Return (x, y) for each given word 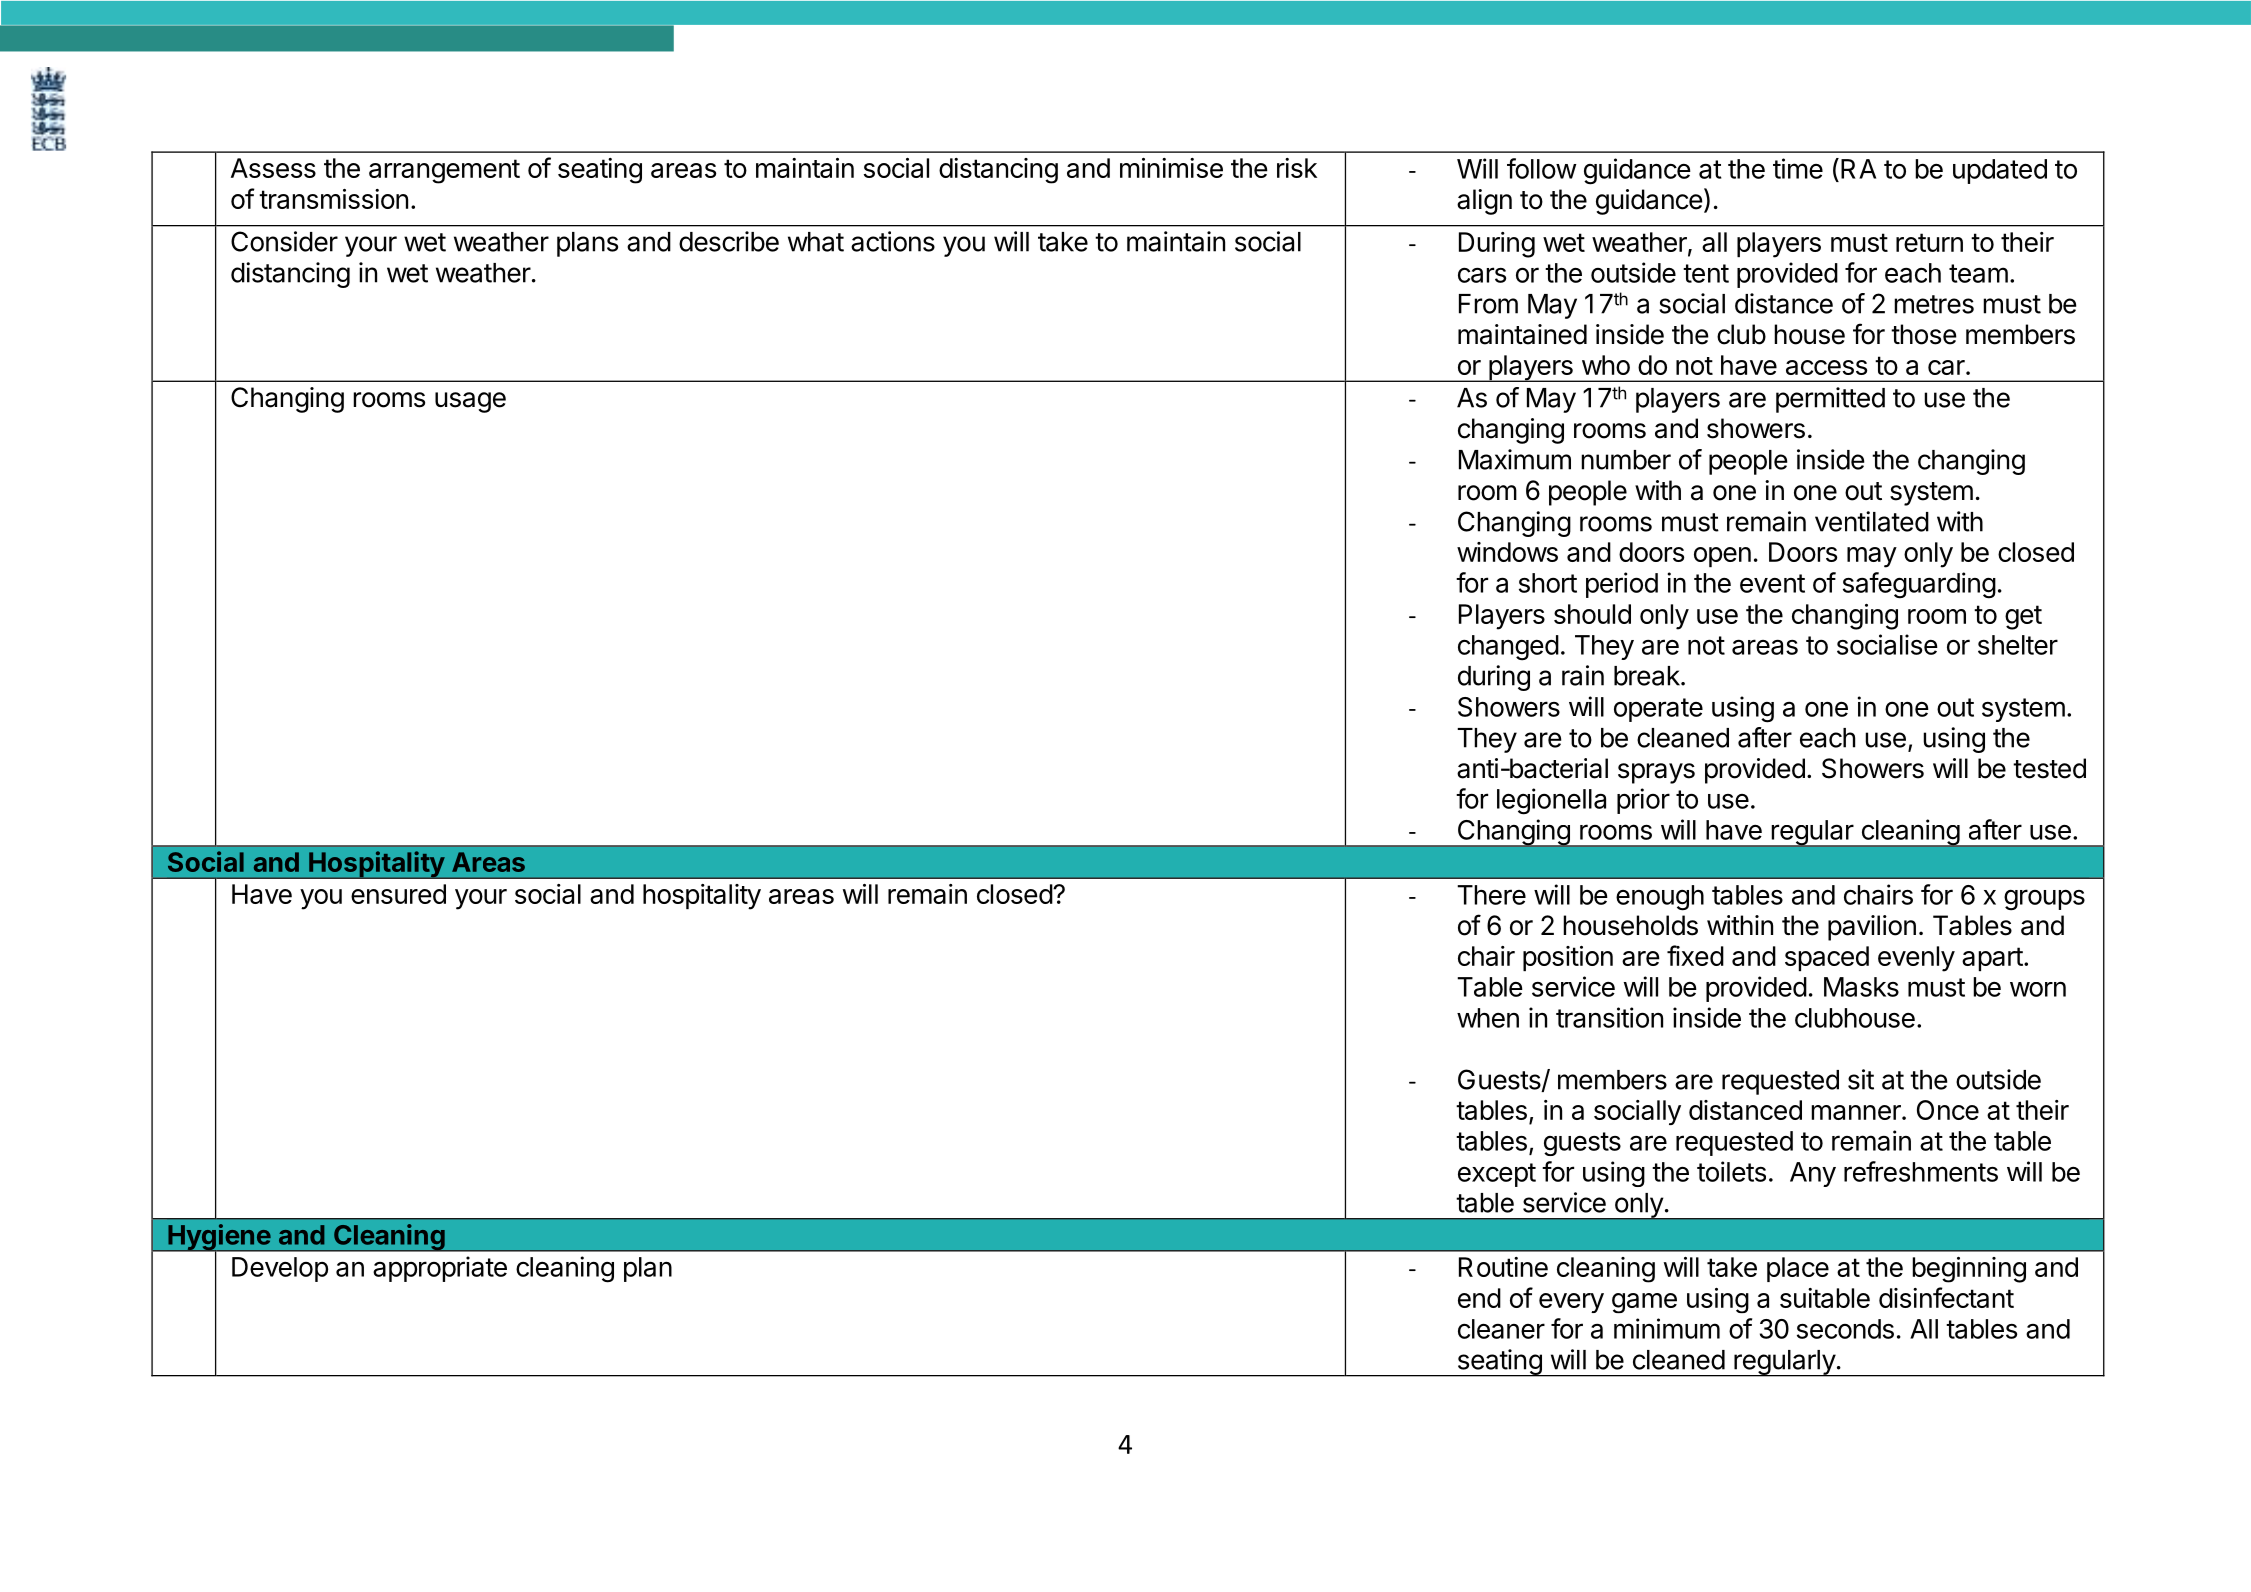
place (1798, 1269)
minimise (1171, 168)
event (1772, 583)
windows (1507, 552)
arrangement (444, 171)
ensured (398, 894)
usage (470, 402)
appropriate (440, 1269)
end (1479, 1298)
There (1491, 895)
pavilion (1872, 928)
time (1798, 168)
